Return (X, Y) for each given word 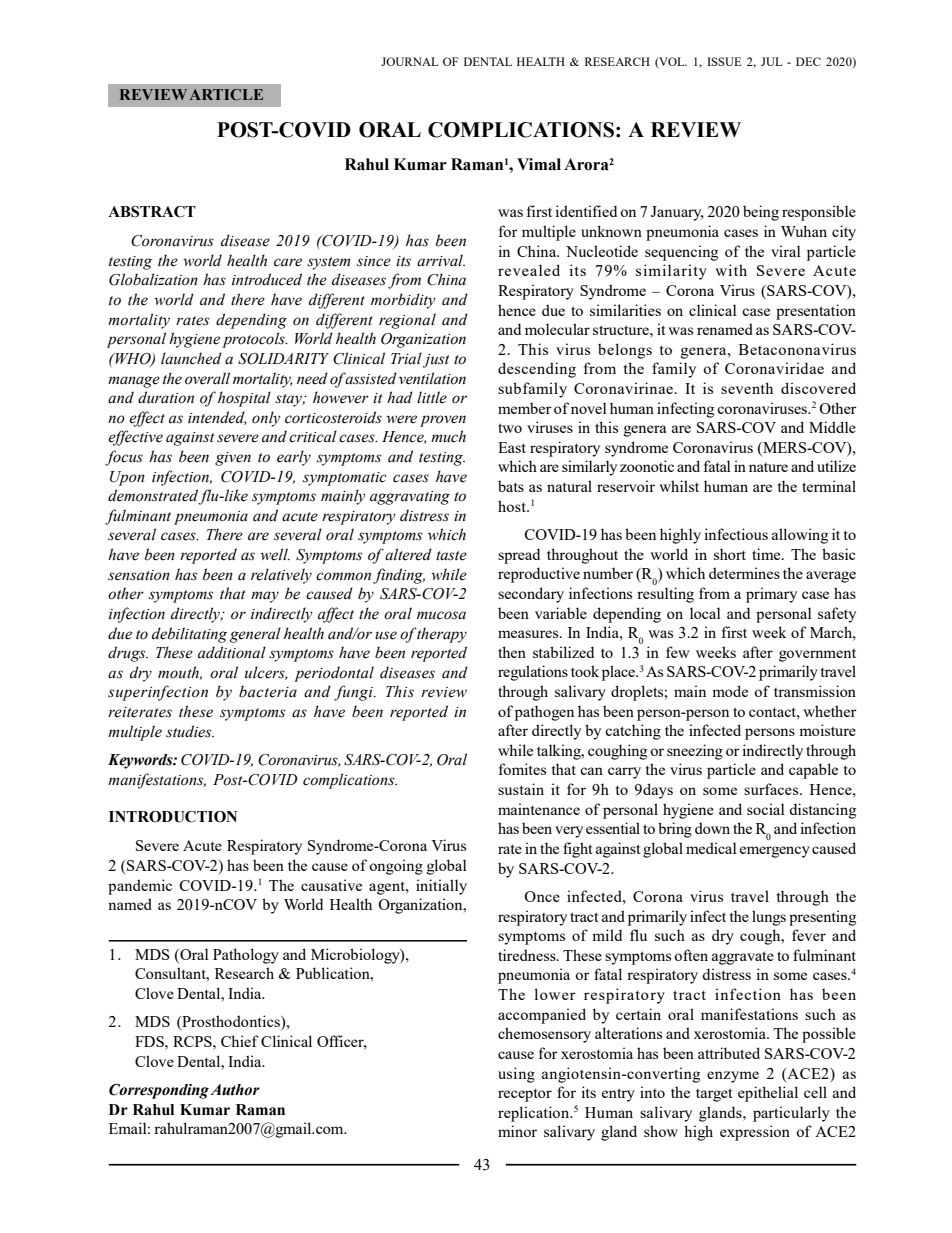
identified (586, 211)
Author (235, 1090)
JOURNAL (409, 61)
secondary (531, 595)
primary (771, 595)
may (265, 597)
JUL (771, 61)
